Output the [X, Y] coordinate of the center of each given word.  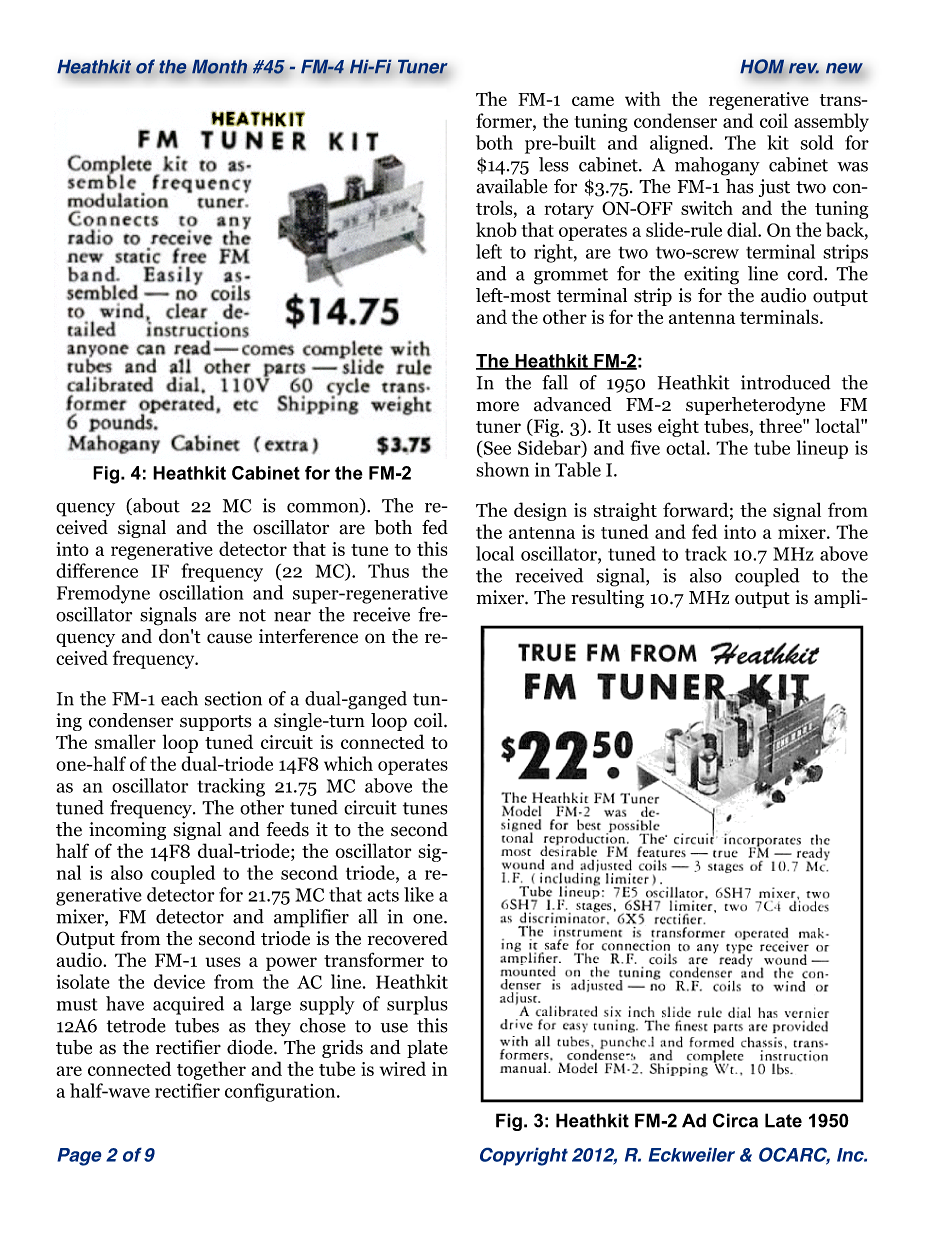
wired [403, 1068]
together [211, 1070]
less [554, 164]
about [155, 506]
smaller [125, 741]
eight [678, 427]
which [348, 763]
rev [804, 68]
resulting [607, 599]
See [496, 449]
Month [219, 68]
